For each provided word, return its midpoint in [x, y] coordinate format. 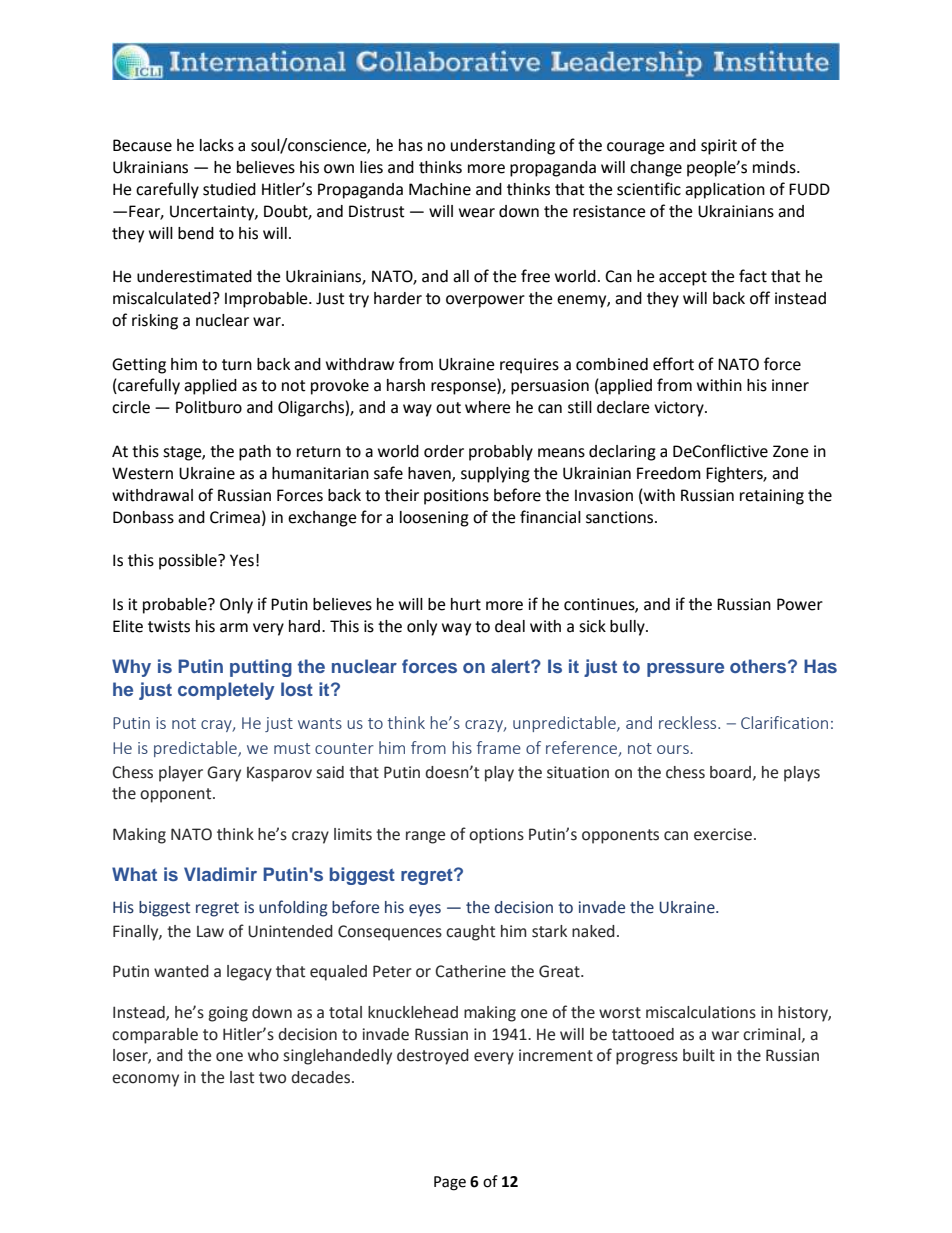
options [496, 836]
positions [456, 497]
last [242, 1077]
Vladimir [220, 874]
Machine [440, 189]
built [699, 1055]
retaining [772, 497]
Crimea [235, 517]
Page [450, 1183]
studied [229, 189]
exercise [723, 834]
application [725, 191]
